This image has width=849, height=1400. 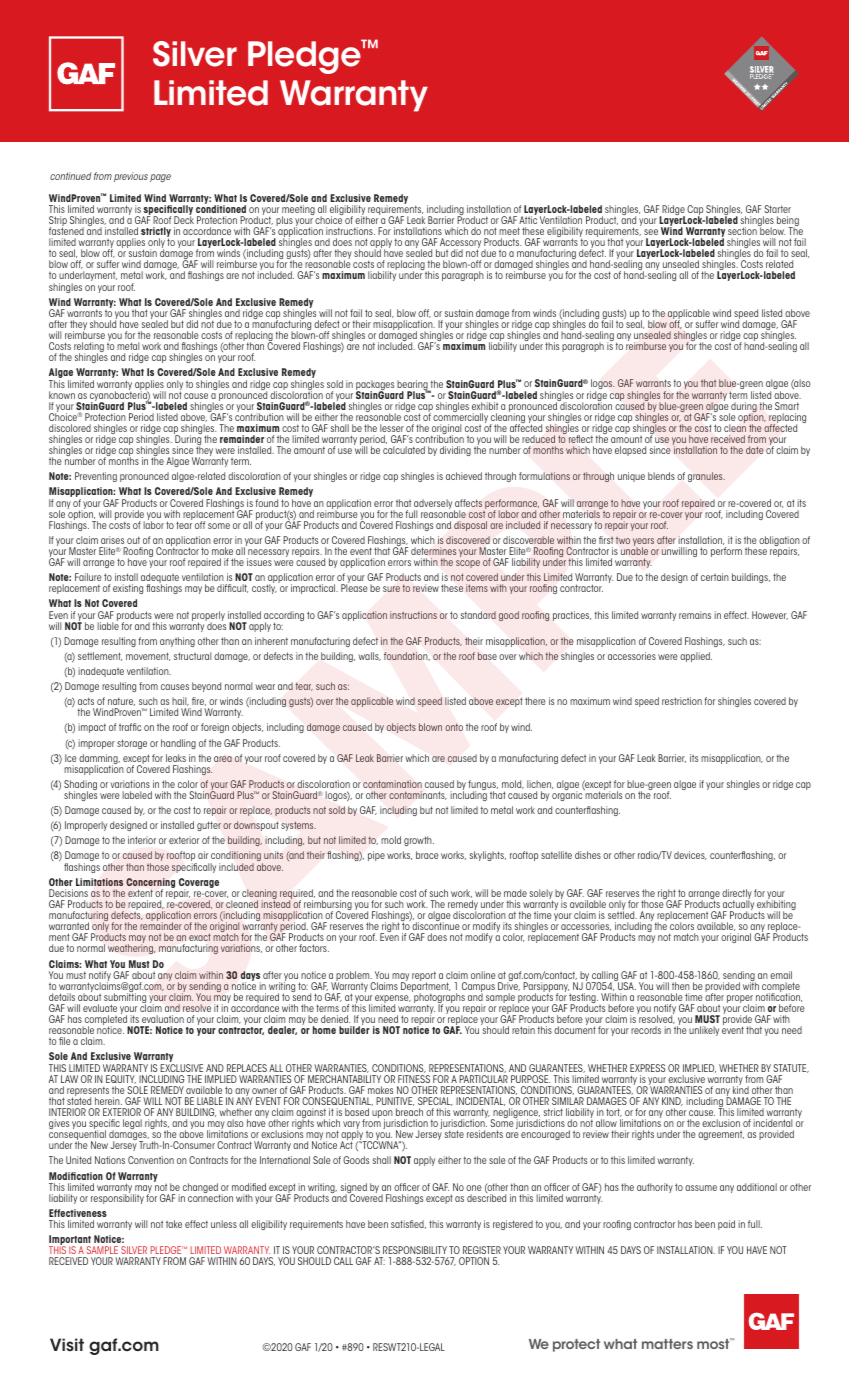 I want to click on most, so click(x=714, y=1343).
